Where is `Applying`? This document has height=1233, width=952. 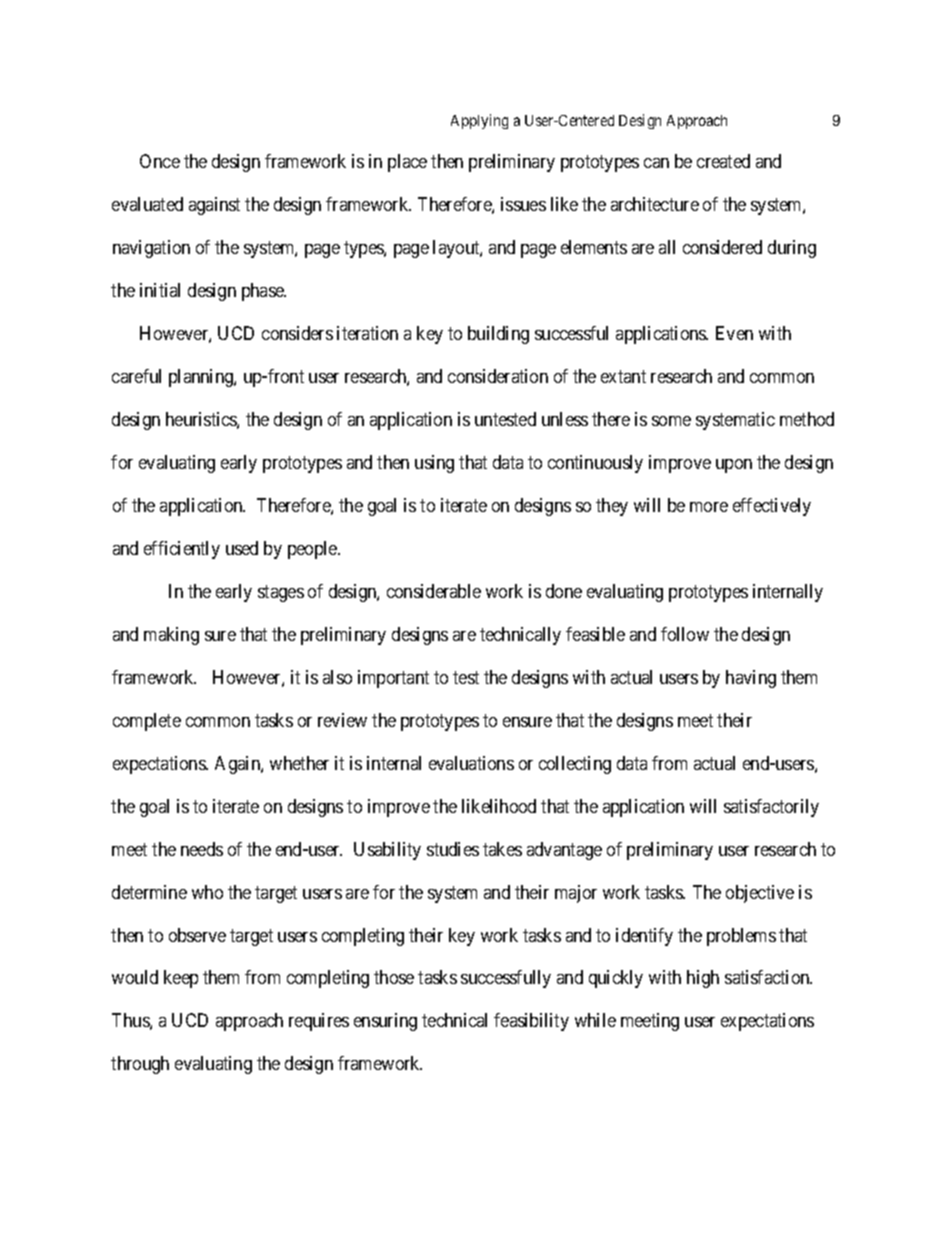 Applying is located at coordinates (479, 121).
